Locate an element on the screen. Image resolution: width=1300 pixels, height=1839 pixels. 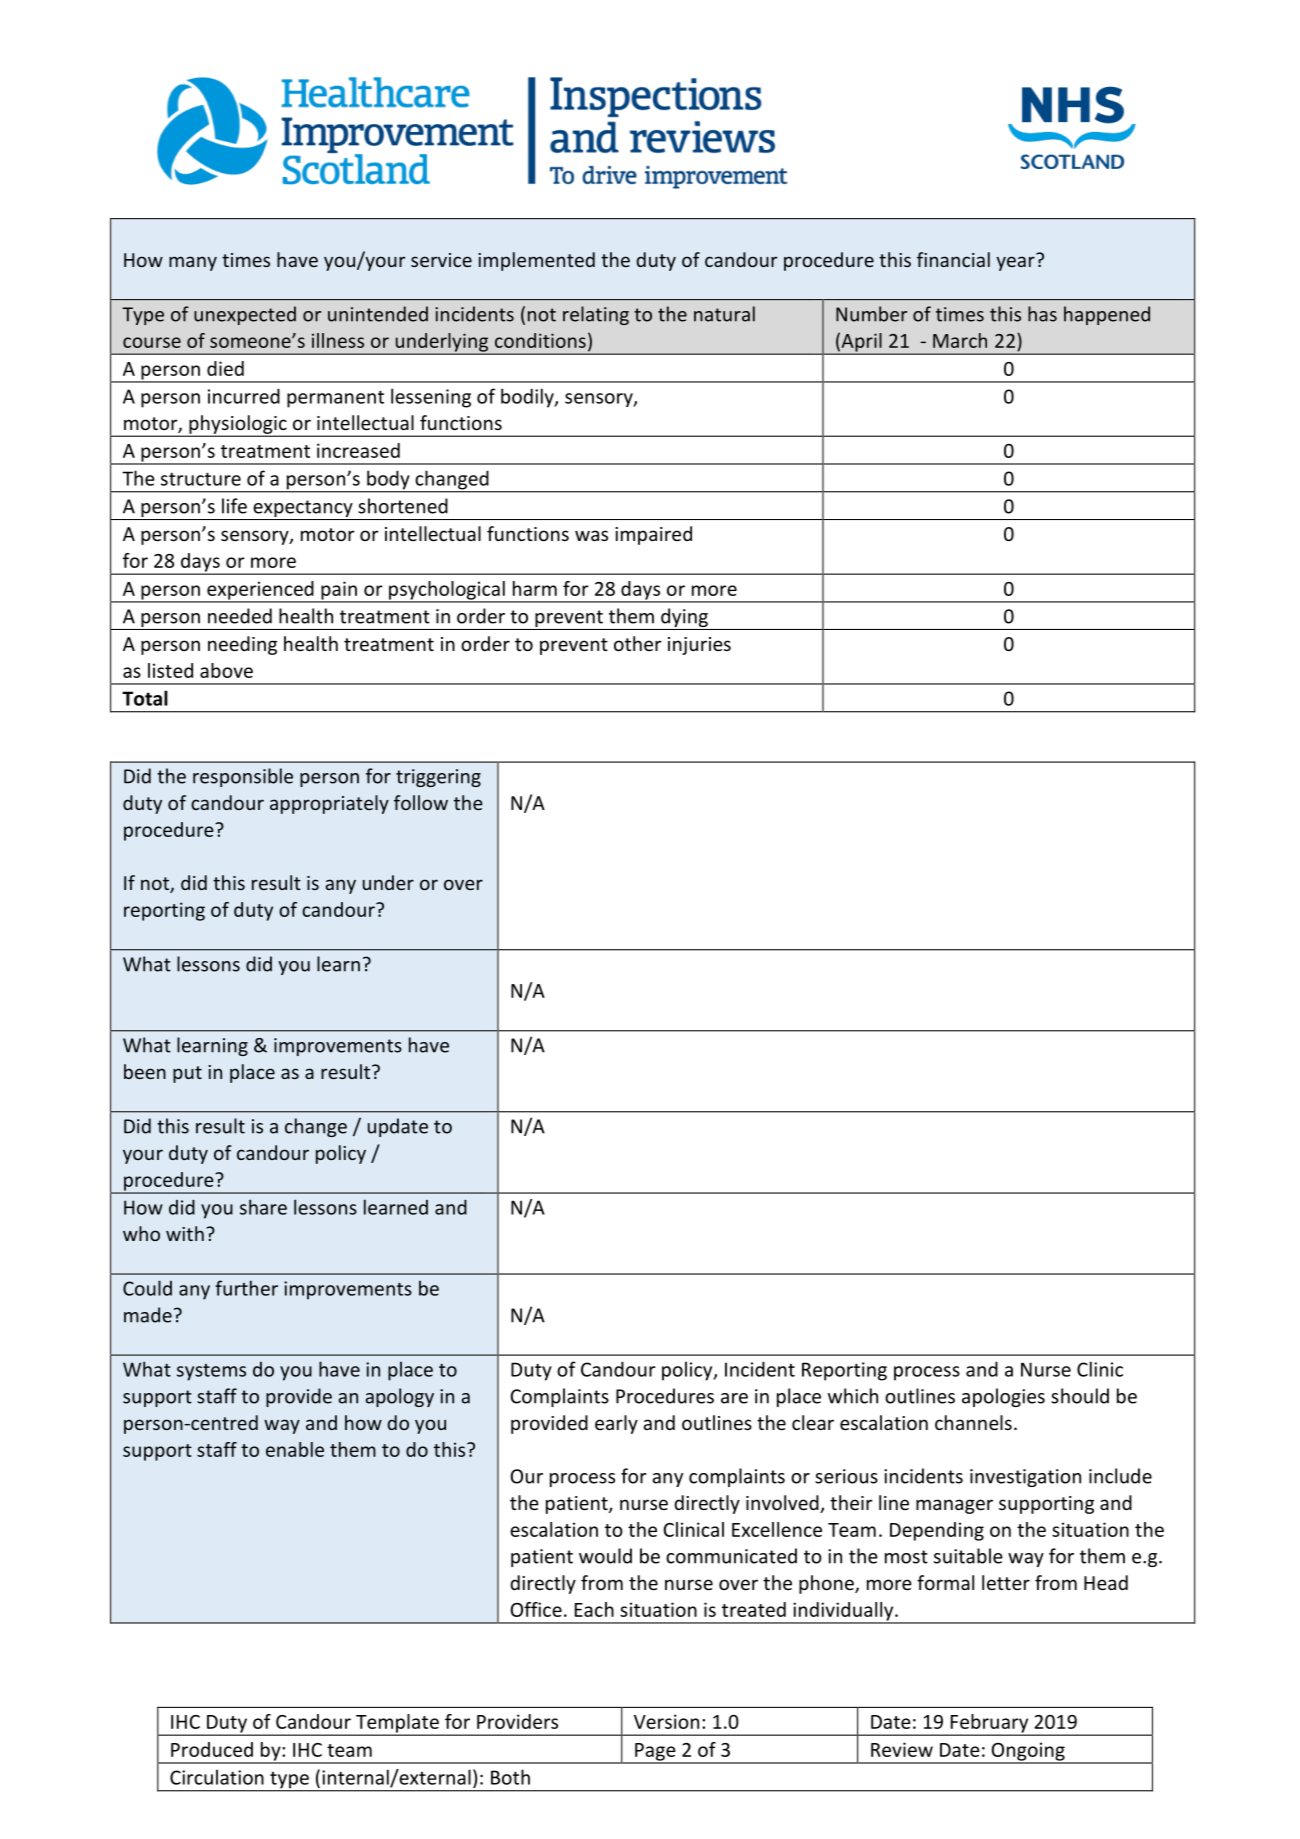
Produced is located at coordinates (212, 1749).
